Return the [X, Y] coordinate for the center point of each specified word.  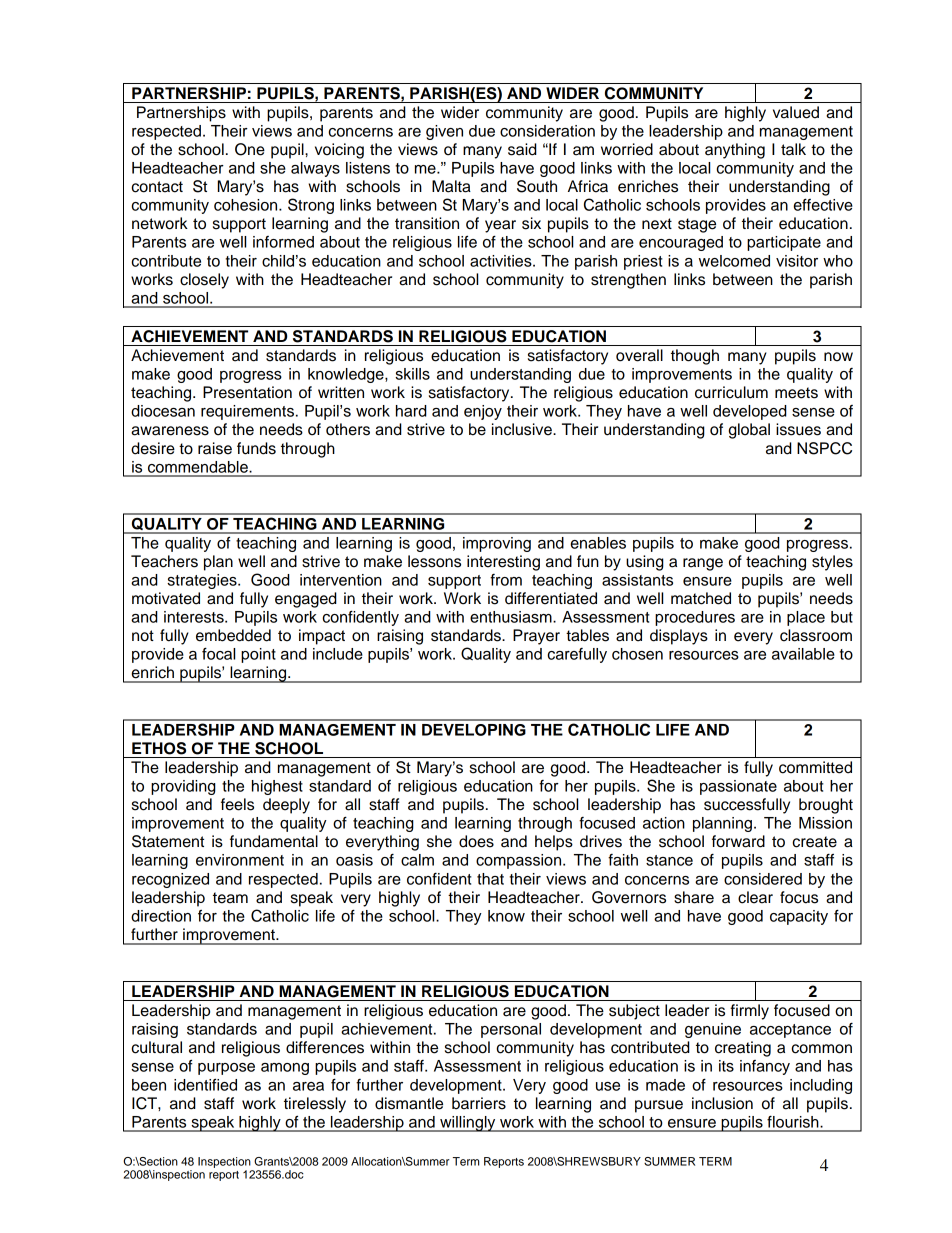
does [476, 841]
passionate [738, 787]
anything [735, 151]
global [749, 431]
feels [237, 804]
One [250, 149]
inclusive [523, 429]
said [522, 149]
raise [215, 448]
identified [205, 1084]
